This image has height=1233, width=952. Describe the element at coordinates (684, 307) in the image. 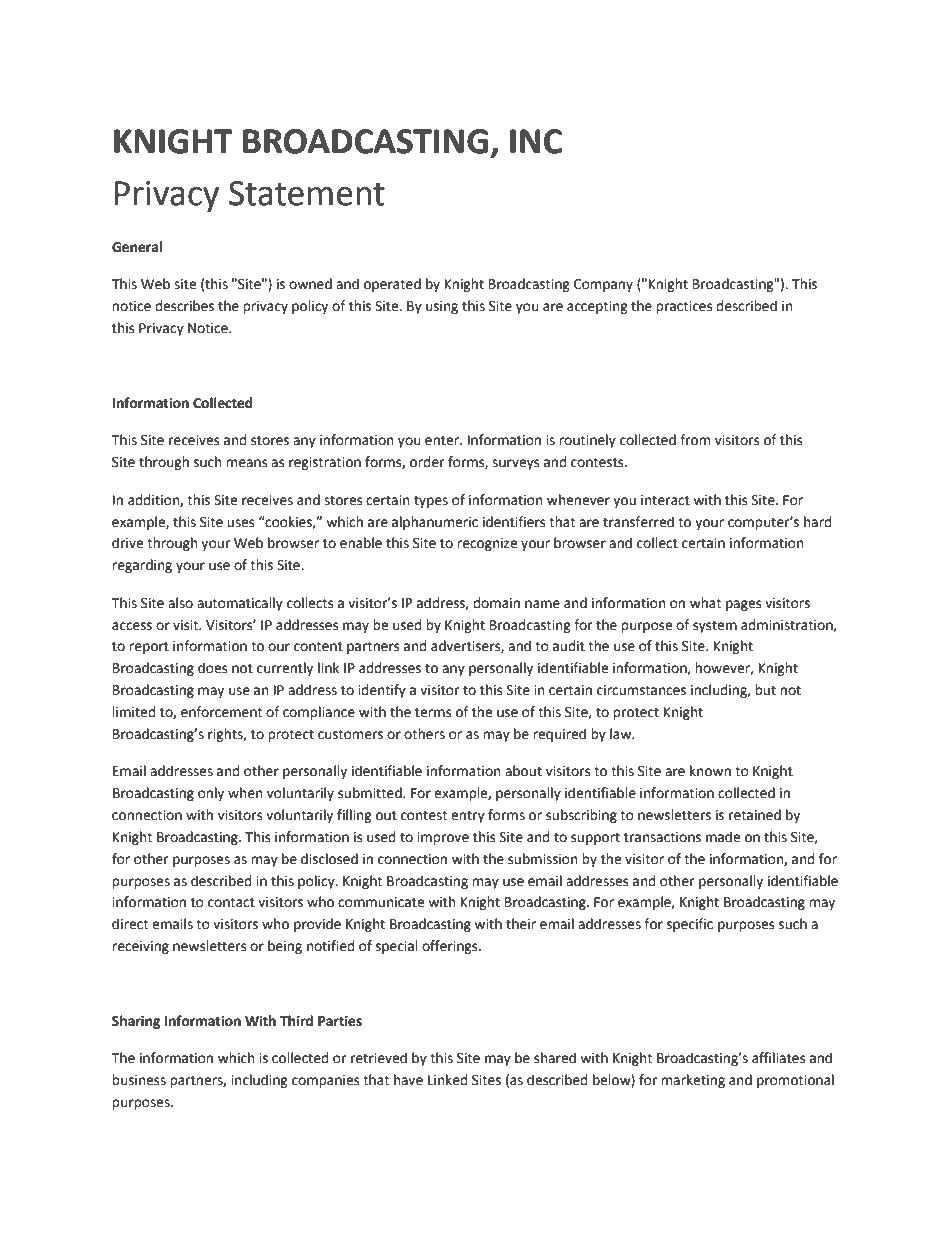

I see `practices` at that location.
